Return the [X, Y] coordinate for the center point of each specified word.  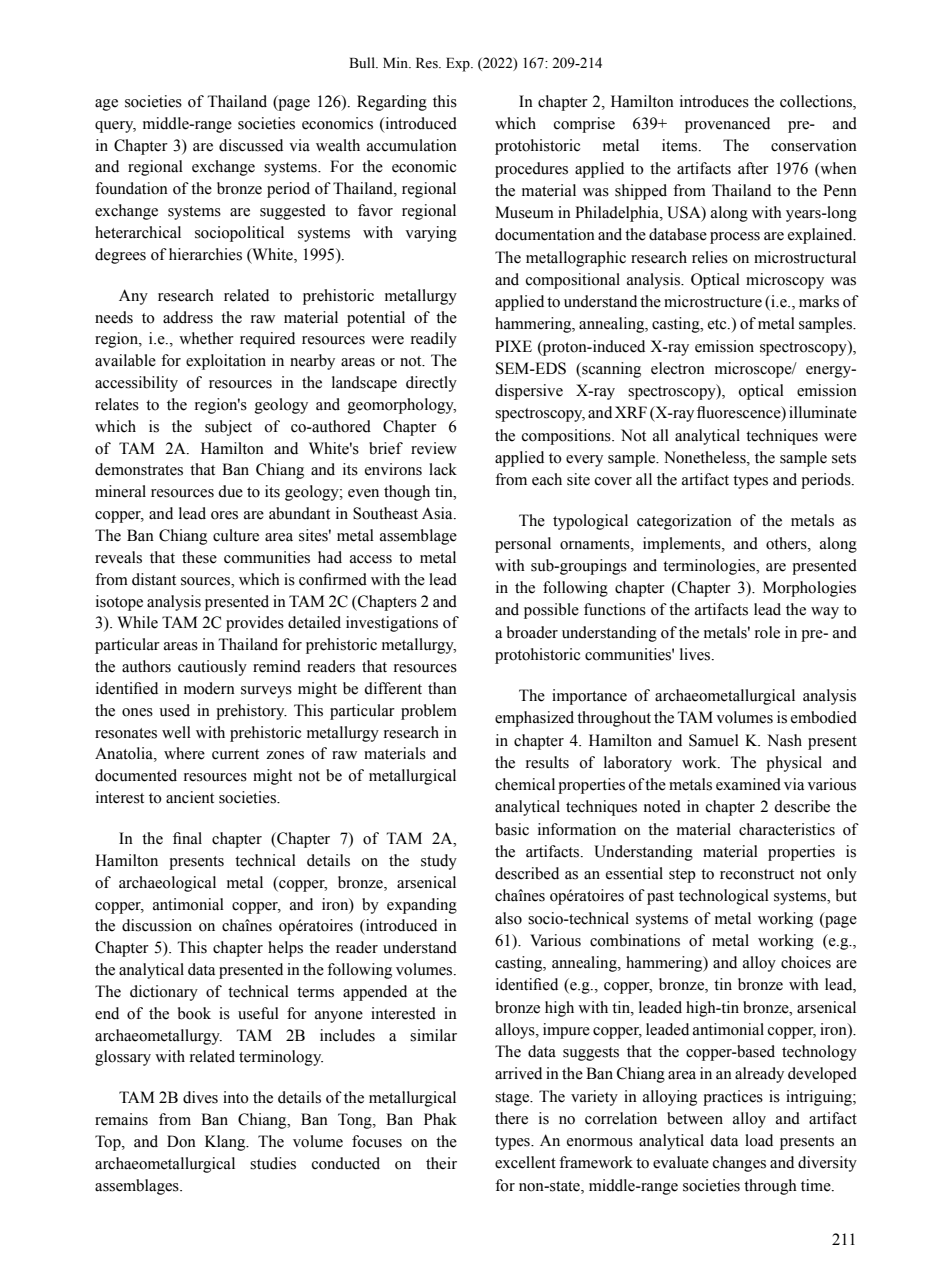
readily [434, 340]
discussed [251, 145]
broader [532, 632]
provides [255, 624]
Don [181, 1141]
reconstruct [757, 874]
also [508, 918]
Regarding [392, 103]
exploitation [226, 362]
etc [718, 324]
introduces [714, 101]
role [767, 632]
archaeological [167, 884]
